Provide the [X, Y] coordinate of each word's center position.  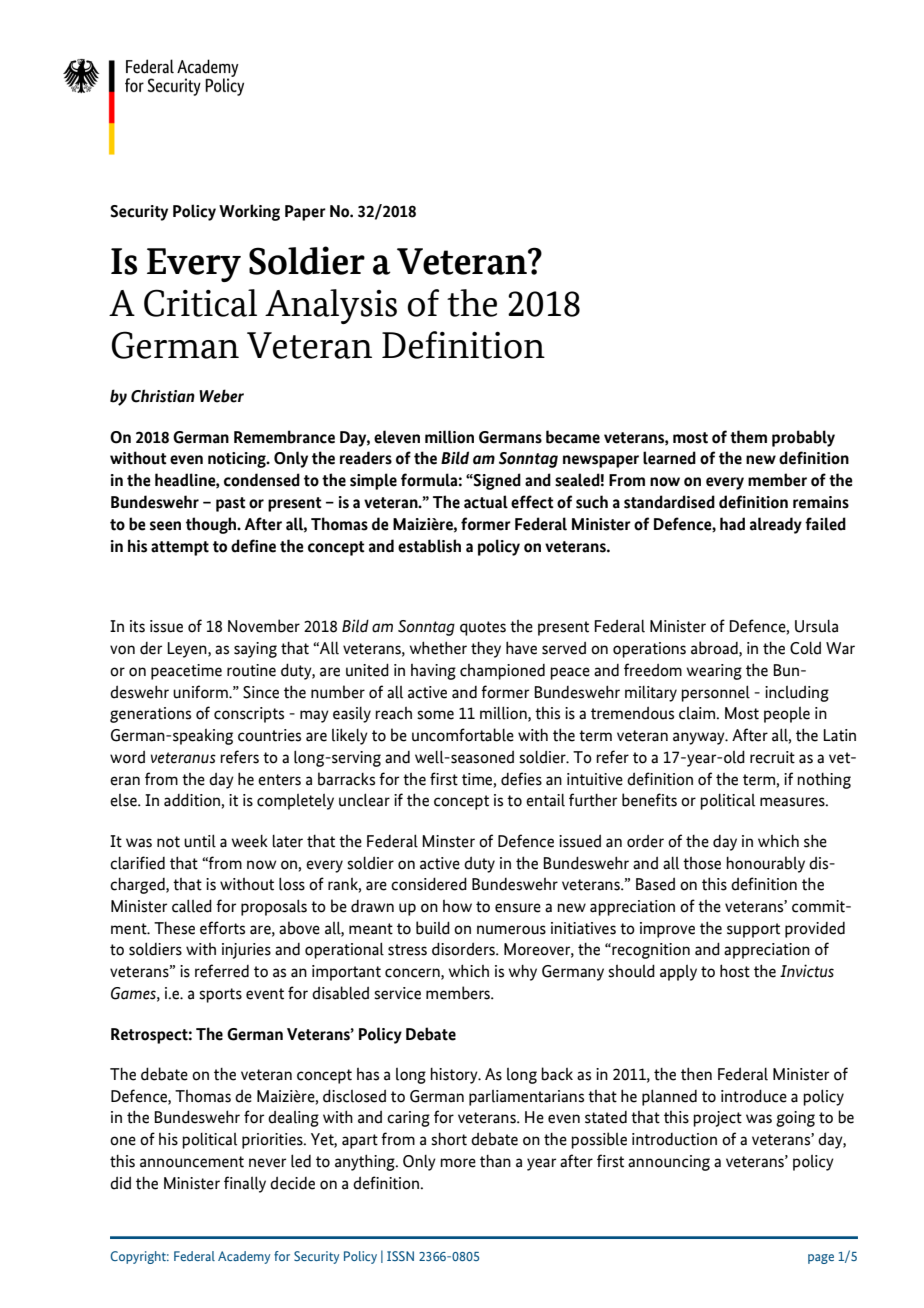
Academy [244, 1257]
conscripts [249, 715]
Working [249, 212]
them [748, 437]
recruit [772, 757]
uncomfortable [463, 735]
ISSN [400, 1256]
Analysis [331, 306]
